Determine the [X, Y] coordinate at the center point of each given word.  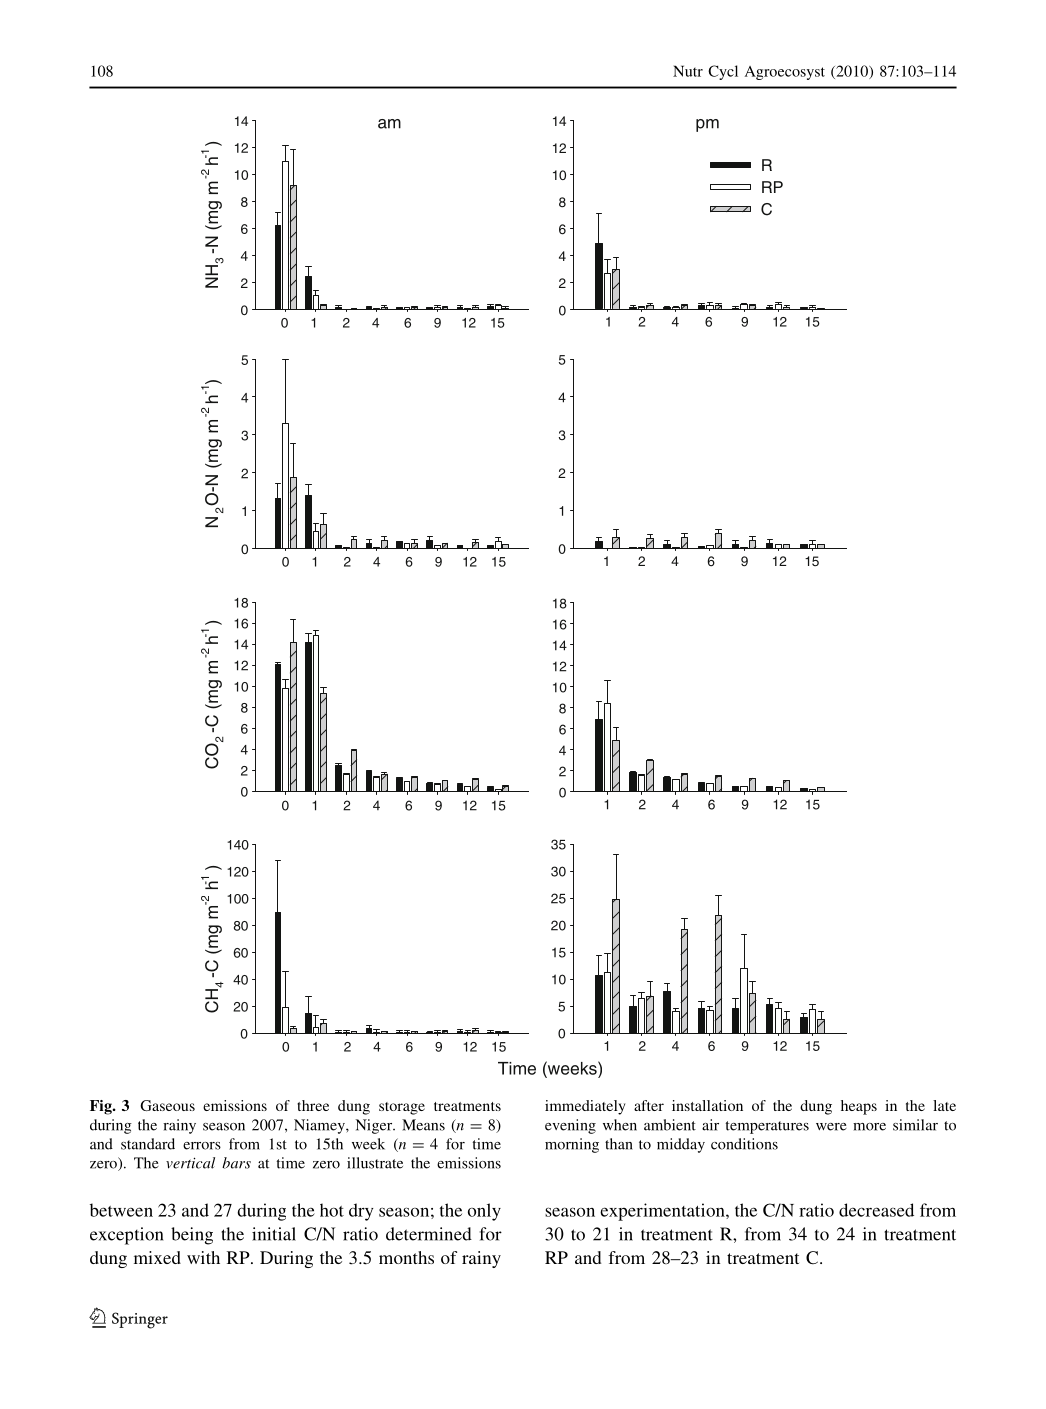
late [944, 1105]
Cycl [723, 72]
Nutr [688, 71]
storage [402, 1108]
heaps [859, 1107]
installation [707, 1105]
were [831, 1127]
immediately [585, 1107]
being [192, 1236]
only [484, 1212]
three [313, 1105]
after [649, 1105]
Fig [102, 1107]
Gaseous [167, 1105]
